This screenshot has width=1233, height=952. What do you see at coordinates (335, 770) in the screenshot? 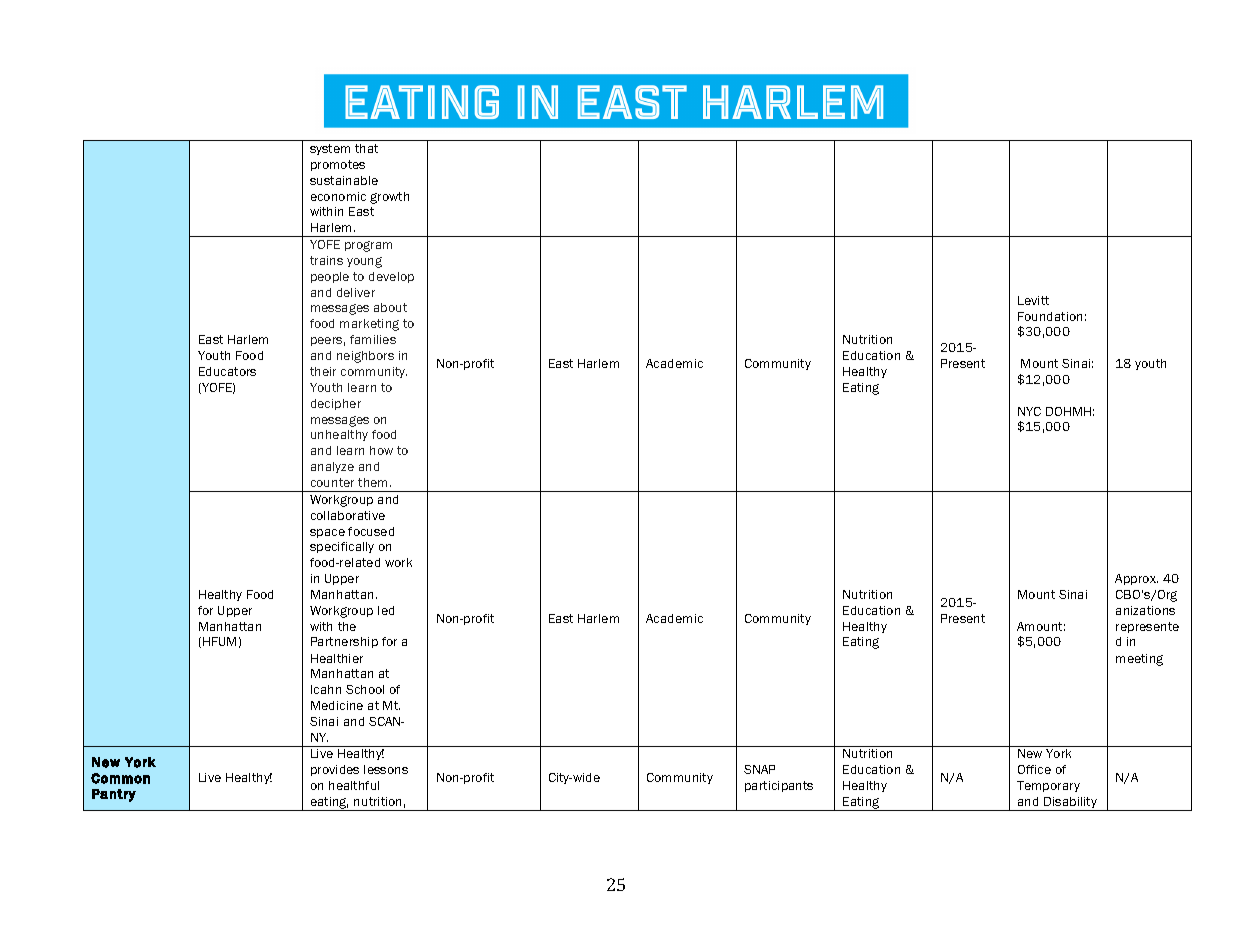
I see `provides` at bounding box center [335, 770].
